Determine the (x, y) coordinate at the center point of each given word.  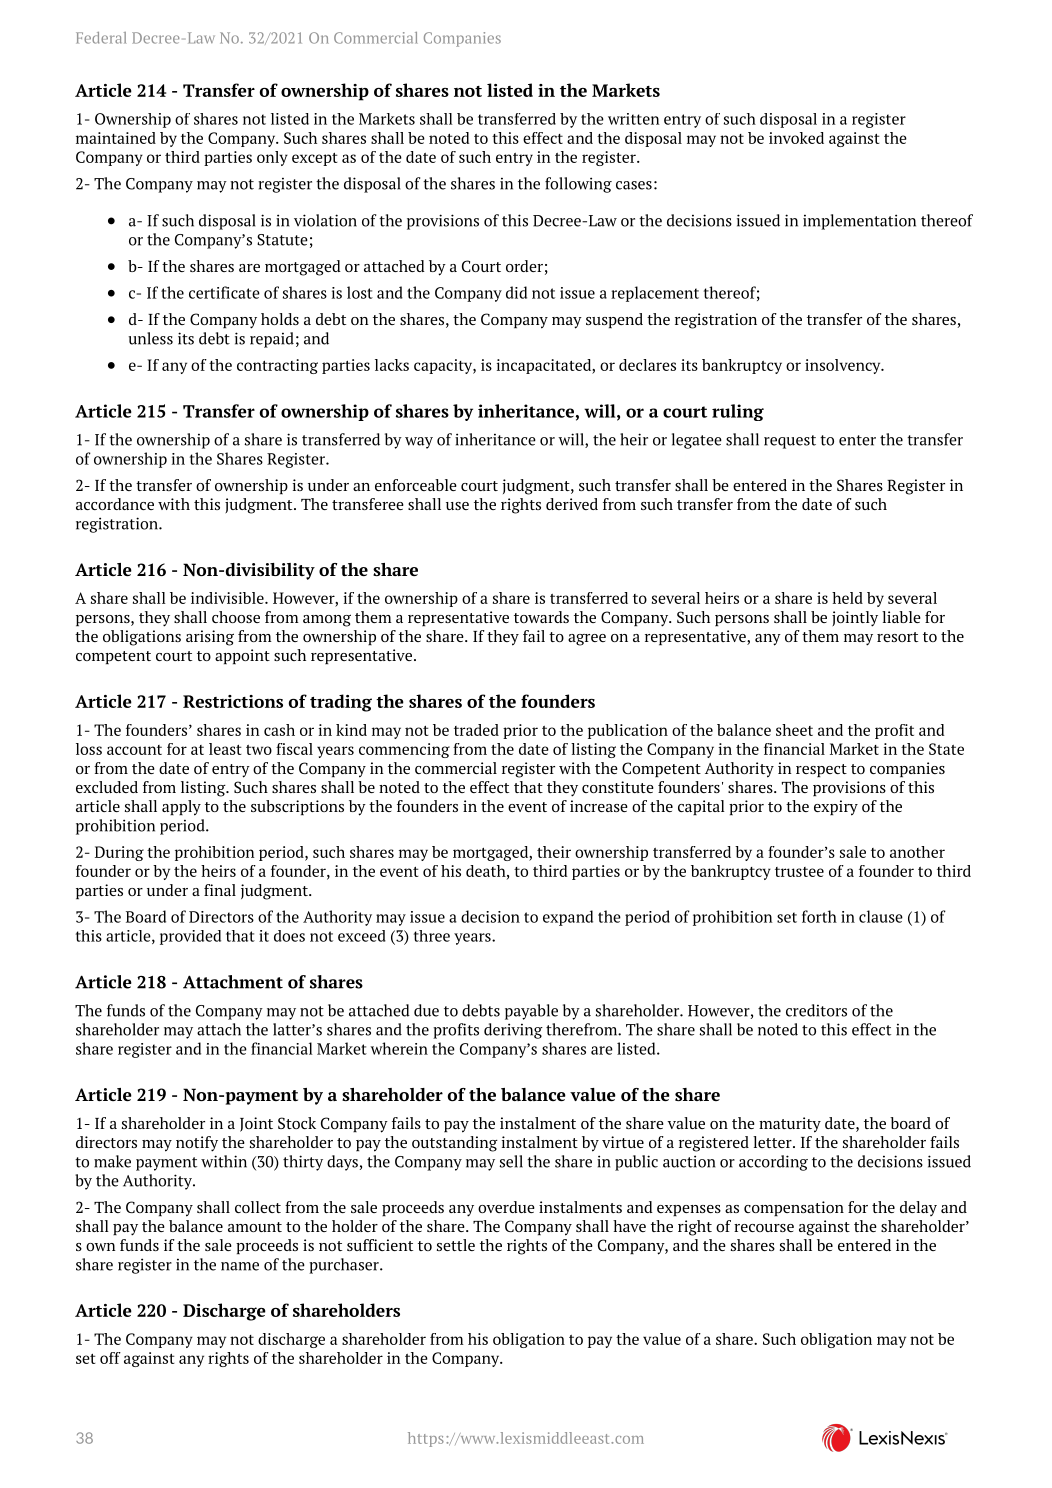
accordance (115, 504)
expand (568, 918)
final (220, 890)
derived (572, 504)
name (240, 1266)
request (790, 442)
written (634, 119)
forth (819, 916)
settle (456, 1245)
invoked (796, 138)
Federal (101, 38)
